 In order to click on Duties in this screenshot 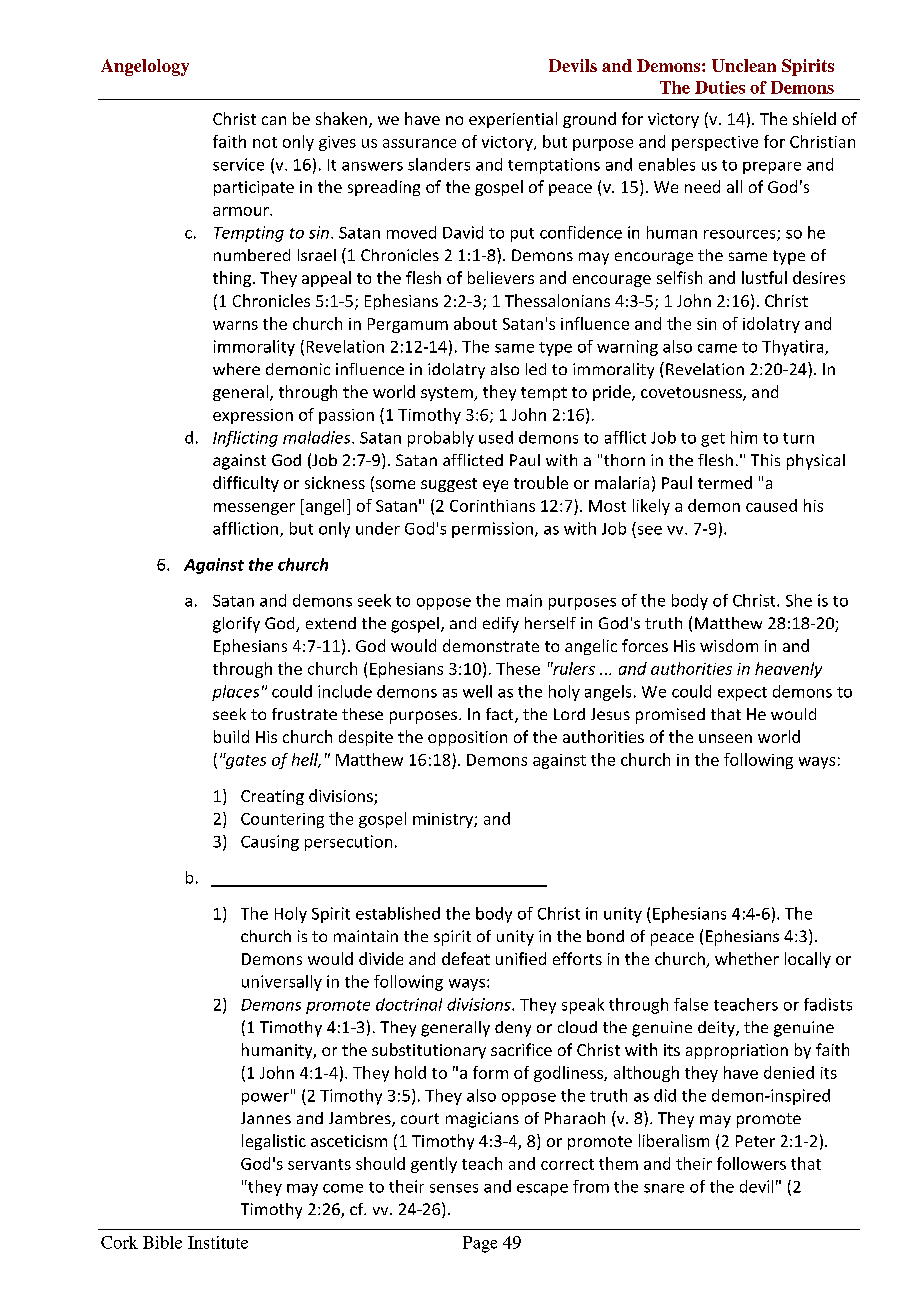, I will do `click(720, 87)`.
